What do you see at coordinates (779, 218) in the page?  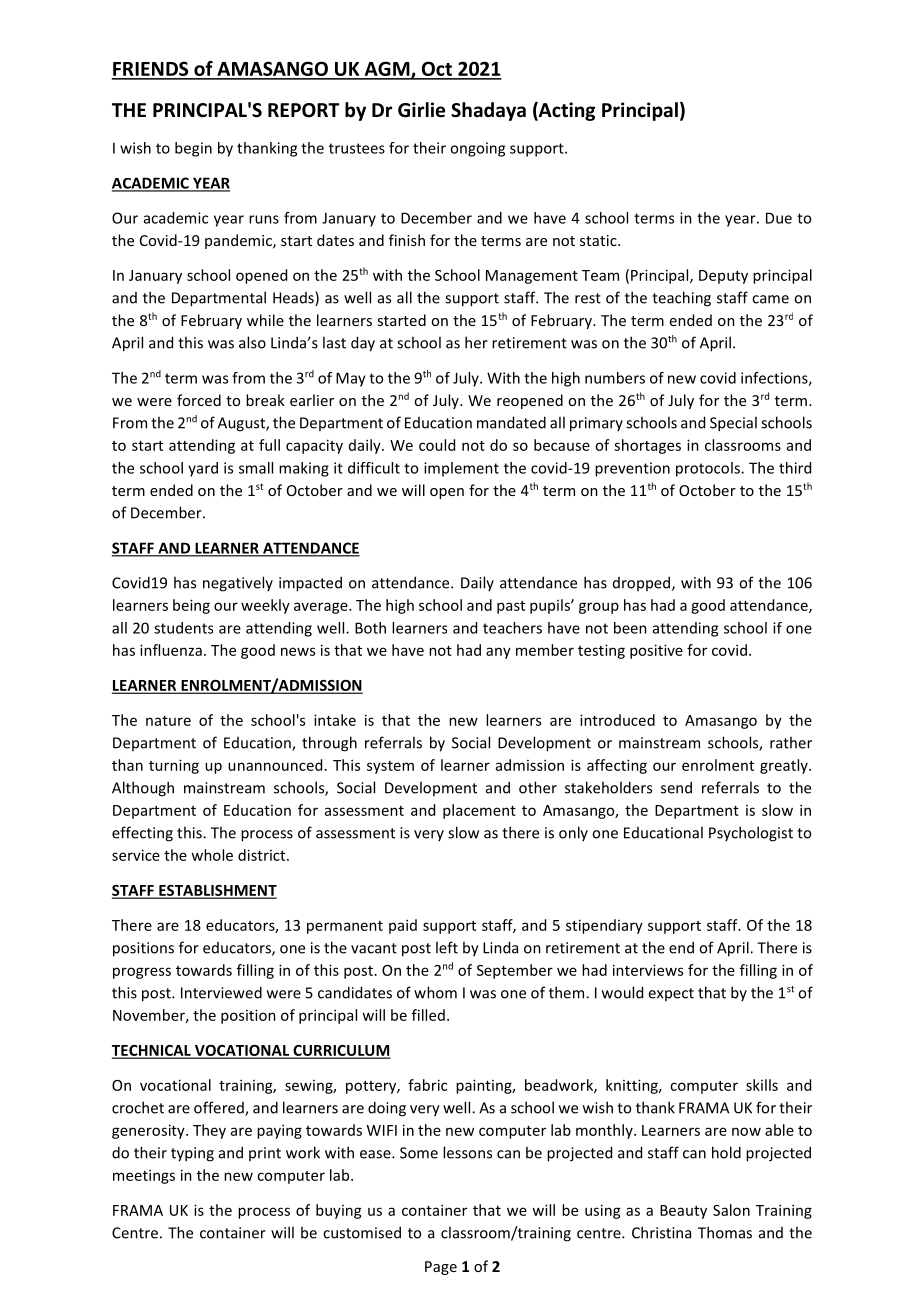 I see `Due` at bounding box center [779, 218].
